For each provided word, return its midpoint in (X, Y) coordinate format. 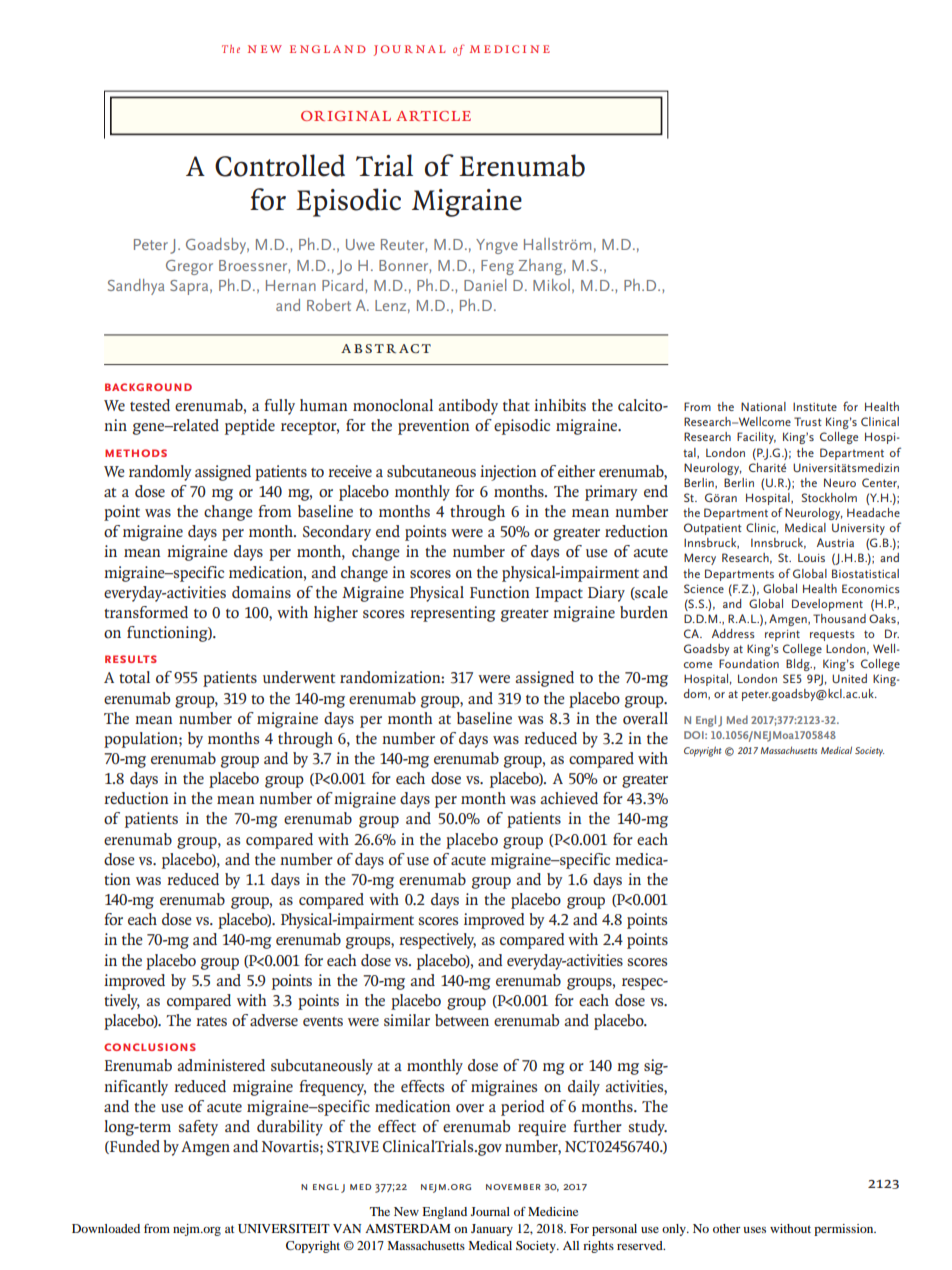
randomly (160, 473)
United (849, 678)
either (576, 471)
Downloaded (106, 1228)
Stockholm (829, 497)
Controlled (280, 165)
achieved (569, 798)
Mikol (551, 285)
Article (433, 116)
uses (754, 1230)
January (492, 1230)
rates (211, 1021)
